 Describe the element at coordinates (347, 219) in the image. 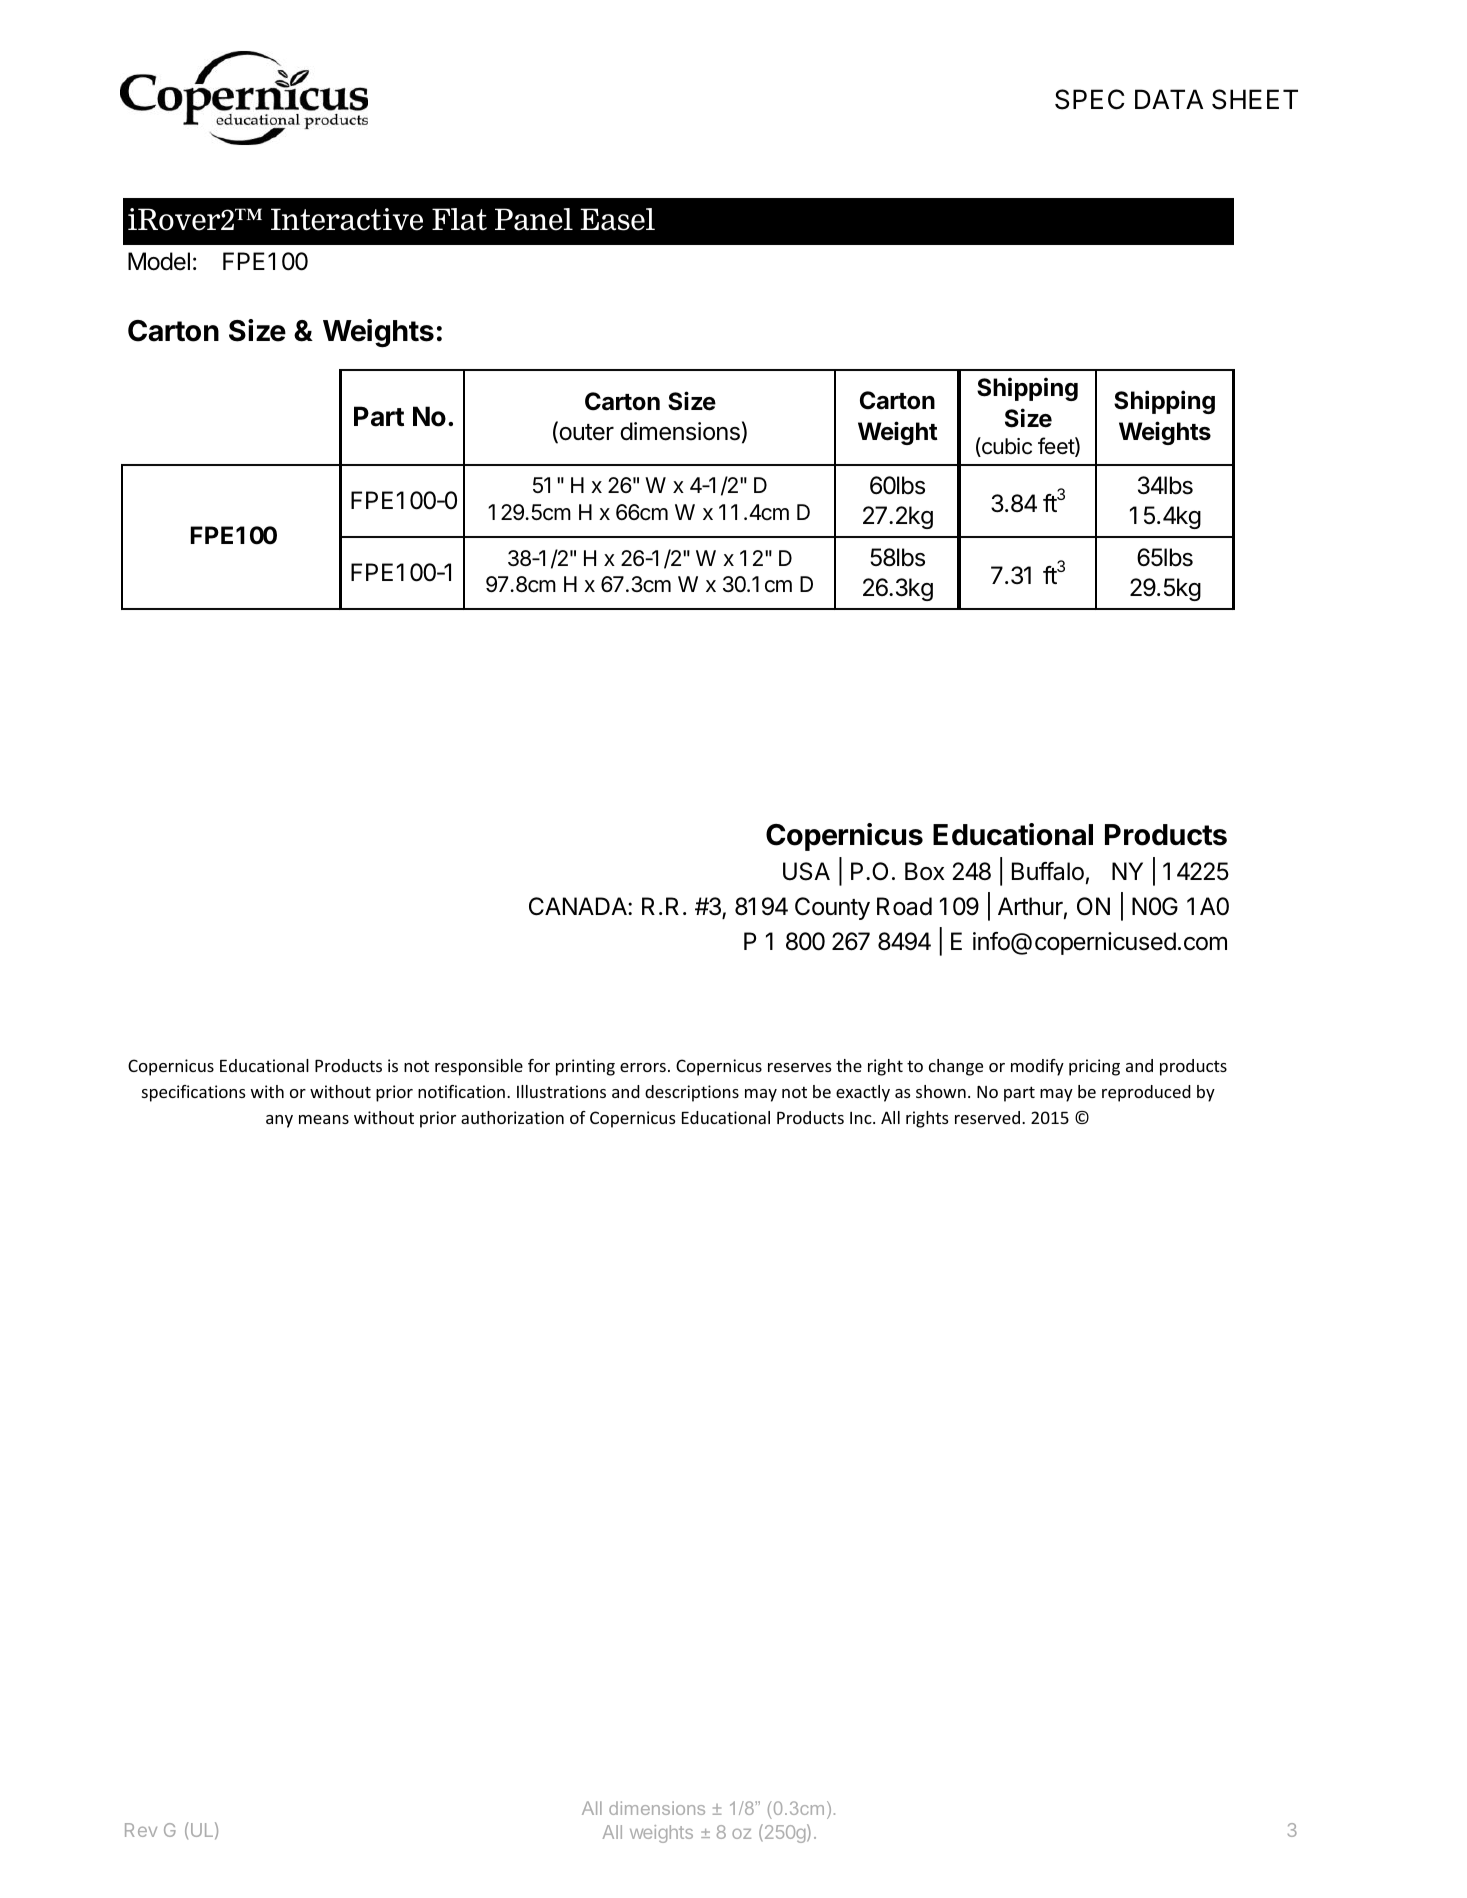

I see `Interactive` at that location.
